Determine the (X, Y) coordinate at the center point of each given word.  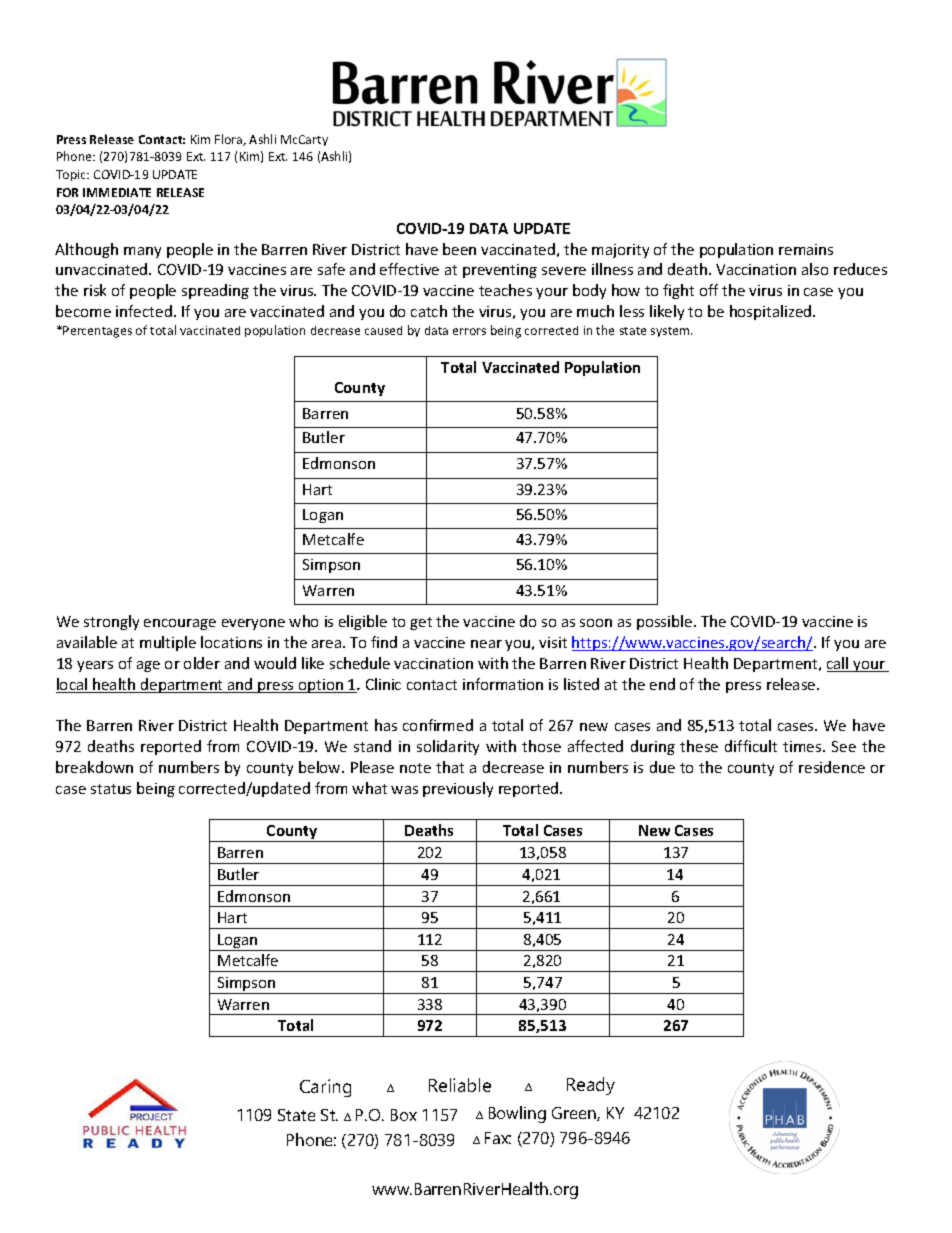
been (459, 249)
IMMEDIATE (117, 192)
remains (806, 249)
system (671, 332)
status (111, 789)
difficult (751, 746)
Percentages (97, 332)
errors (469, 331)
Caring (325, 1088)
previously (458, 789)
